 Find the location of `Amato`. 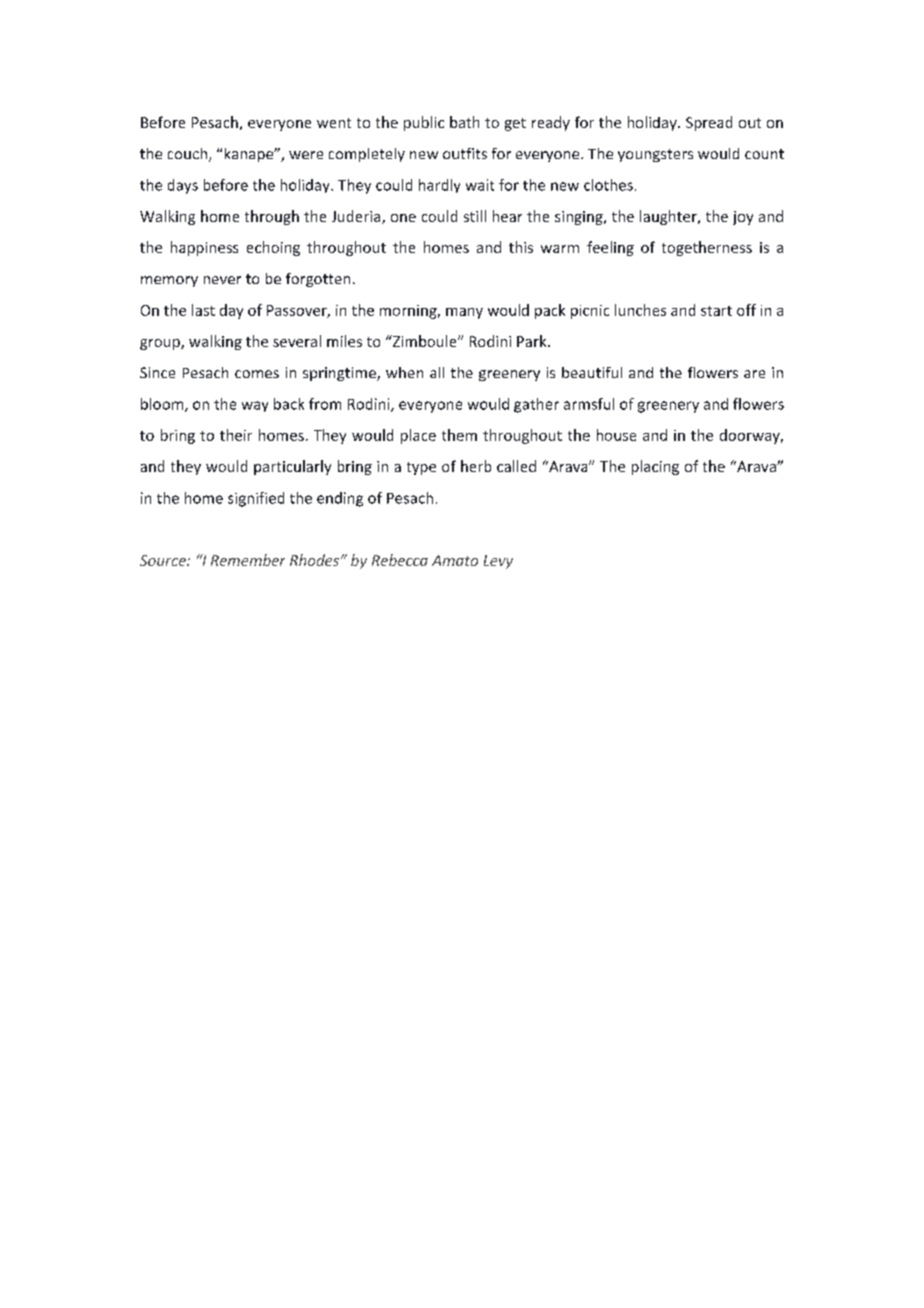

Amato is located at coordinates (455, 560).
